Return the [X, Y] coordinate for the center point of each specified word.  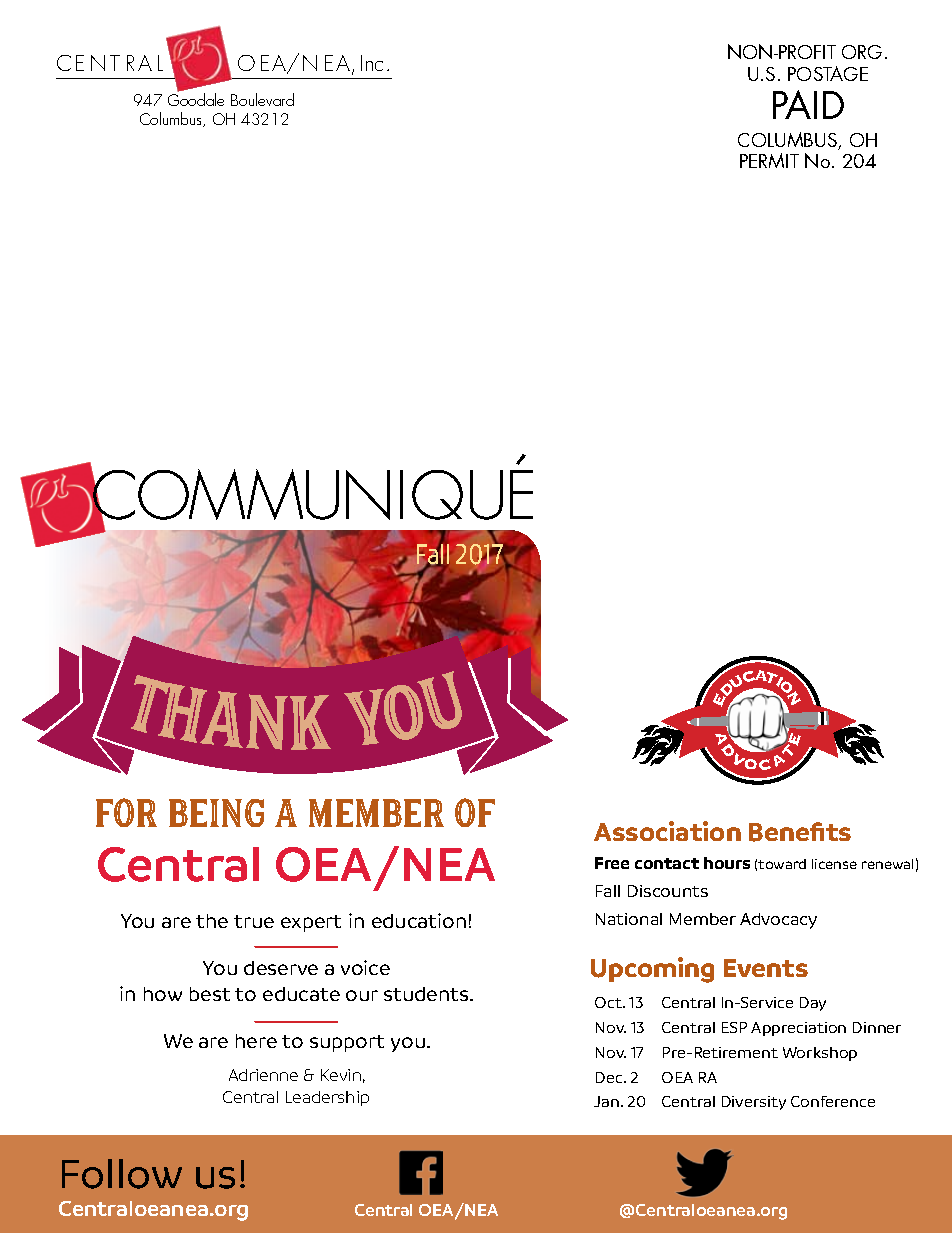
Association [667, 831]
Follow [122, 1174]
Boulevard [262, 99]
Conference [833, 1101]
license [834, 864]
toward [782, 864]
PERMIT [769, 160]
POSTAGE [828, 73]
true [254, 921]
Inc [372, 63]
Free [612, 863]
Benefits [800, 832]
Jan [606, 1101]
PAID [808, 104]
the [212, 921]
